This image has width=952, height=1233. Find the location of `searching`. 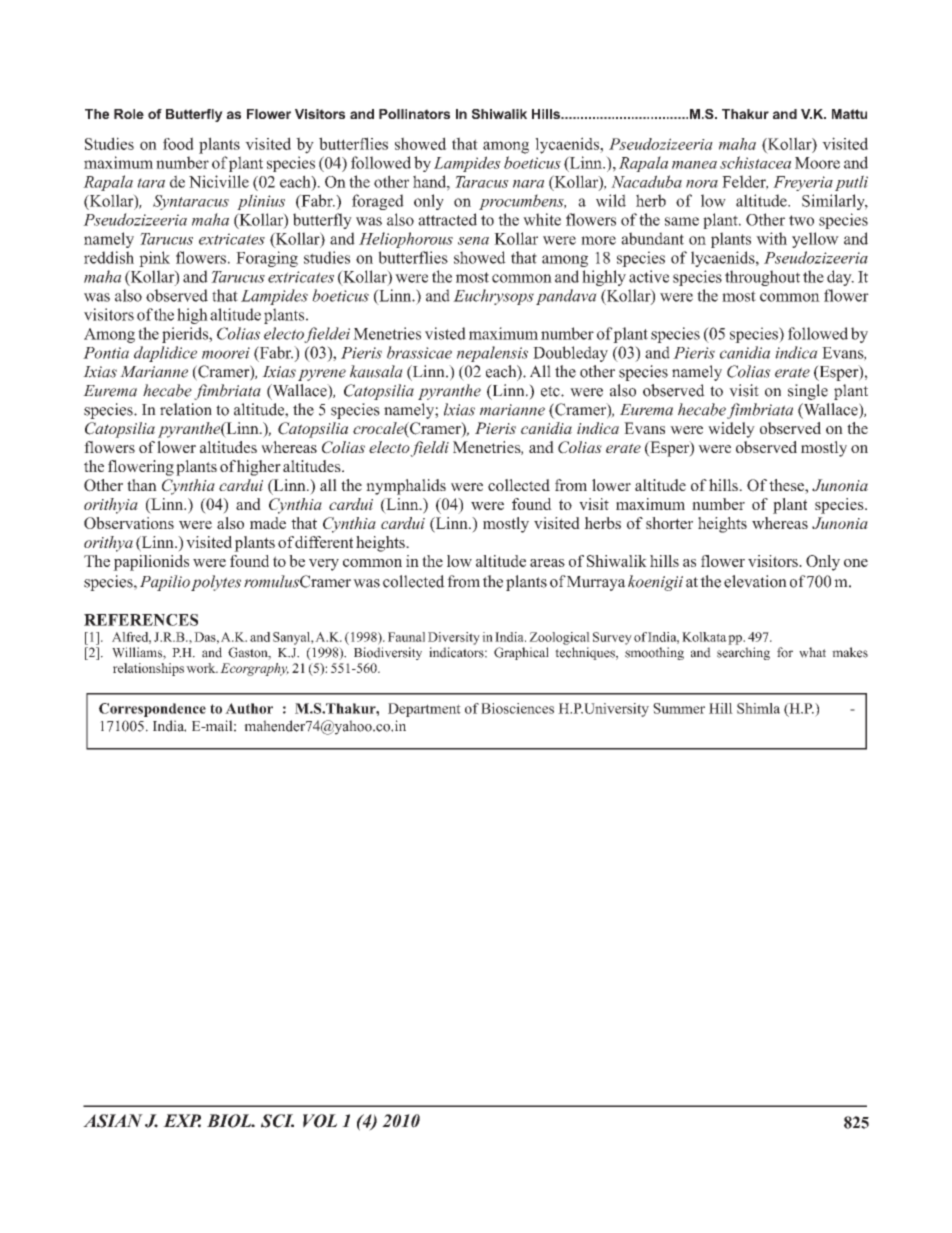

searching is located at coordinates (743, 653).
